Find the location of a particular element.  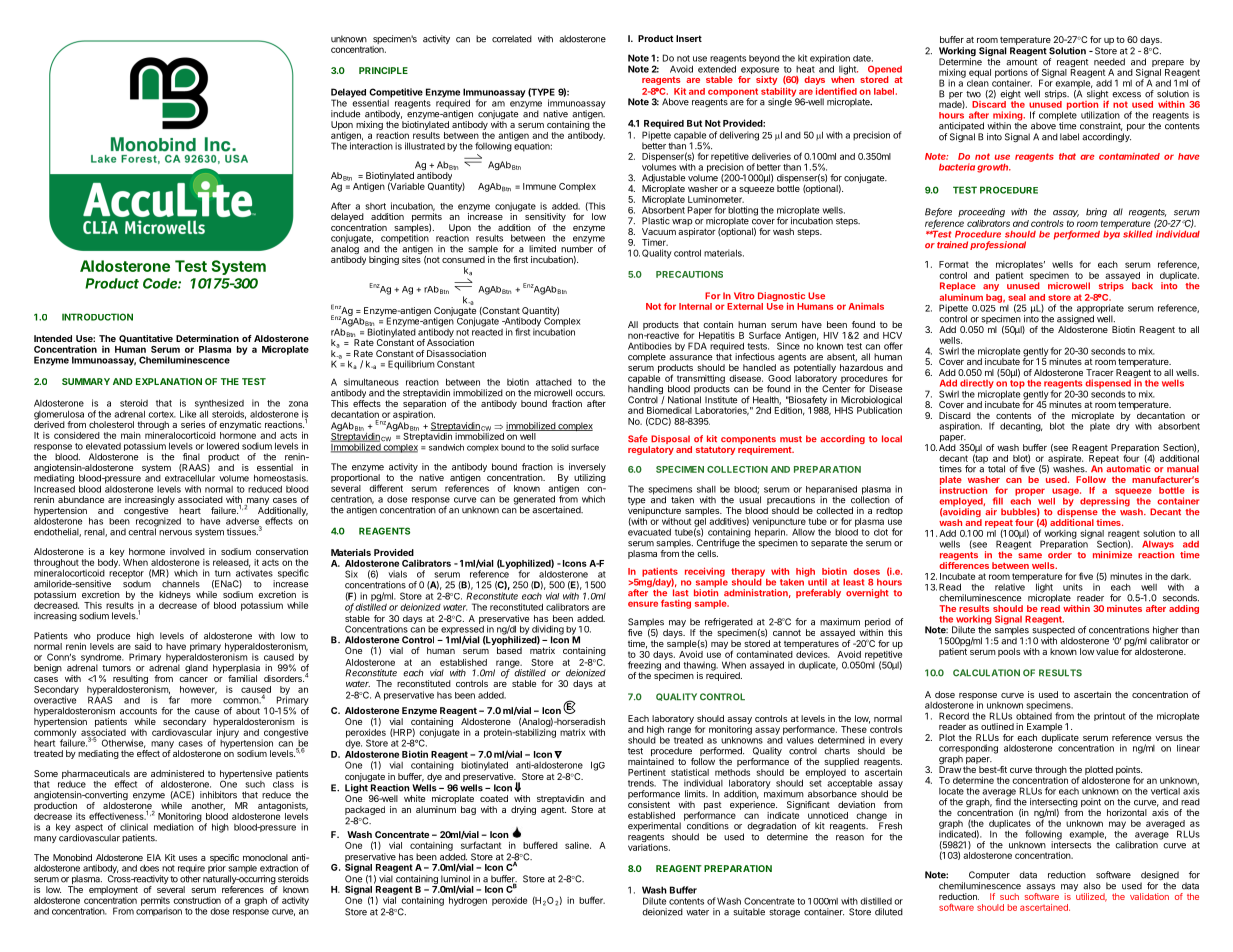

amount is located at coordinates (1021, 61).
